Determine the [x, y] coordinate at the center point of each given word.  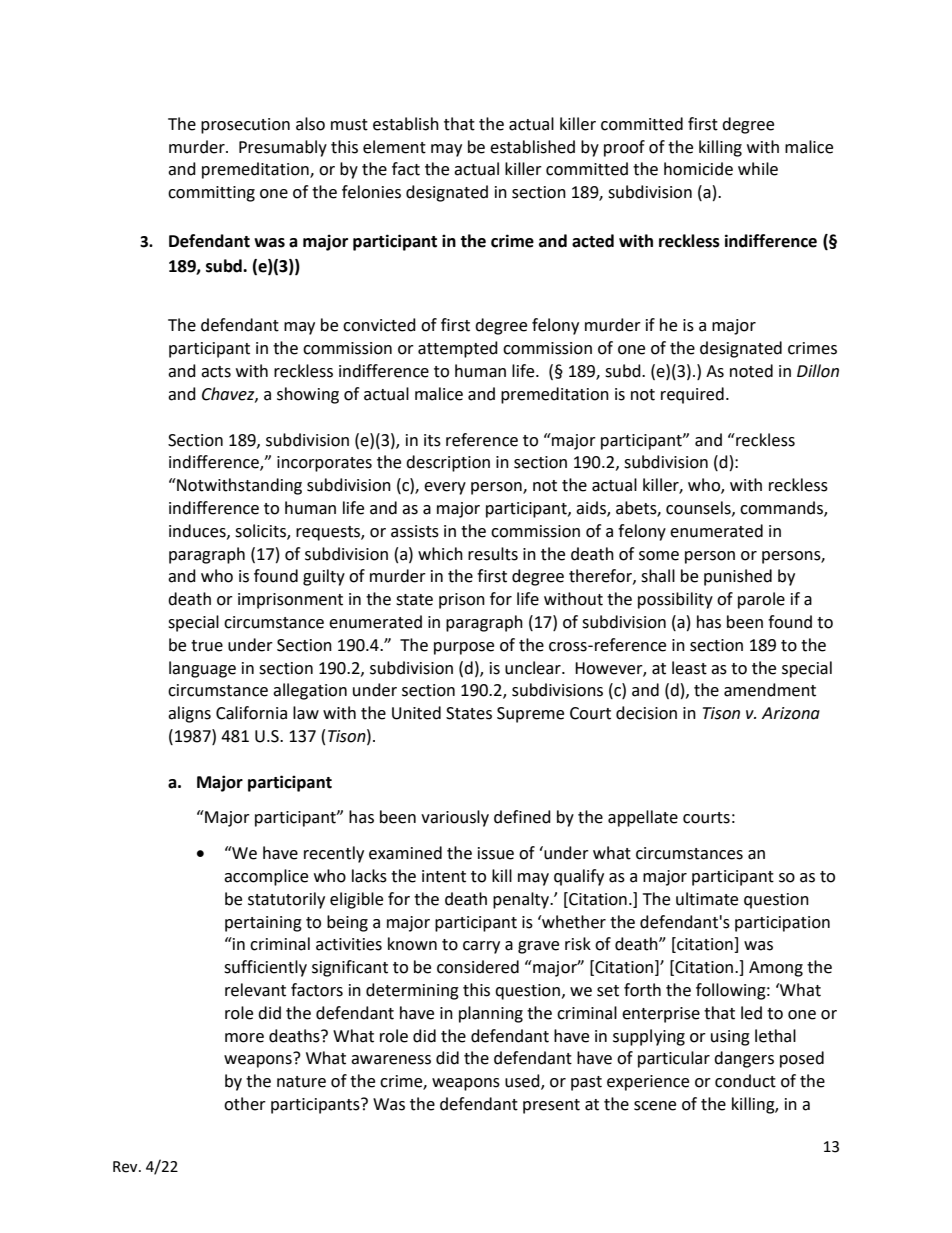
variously [455, 818]
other [245, 1104]
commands [782, 509]
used [523, 1082]
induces [198, 531]
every [445, 488]
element [394, 147]
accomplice [266, 877]
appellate [643, 818]
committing [211, 194]
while [758, 169]
